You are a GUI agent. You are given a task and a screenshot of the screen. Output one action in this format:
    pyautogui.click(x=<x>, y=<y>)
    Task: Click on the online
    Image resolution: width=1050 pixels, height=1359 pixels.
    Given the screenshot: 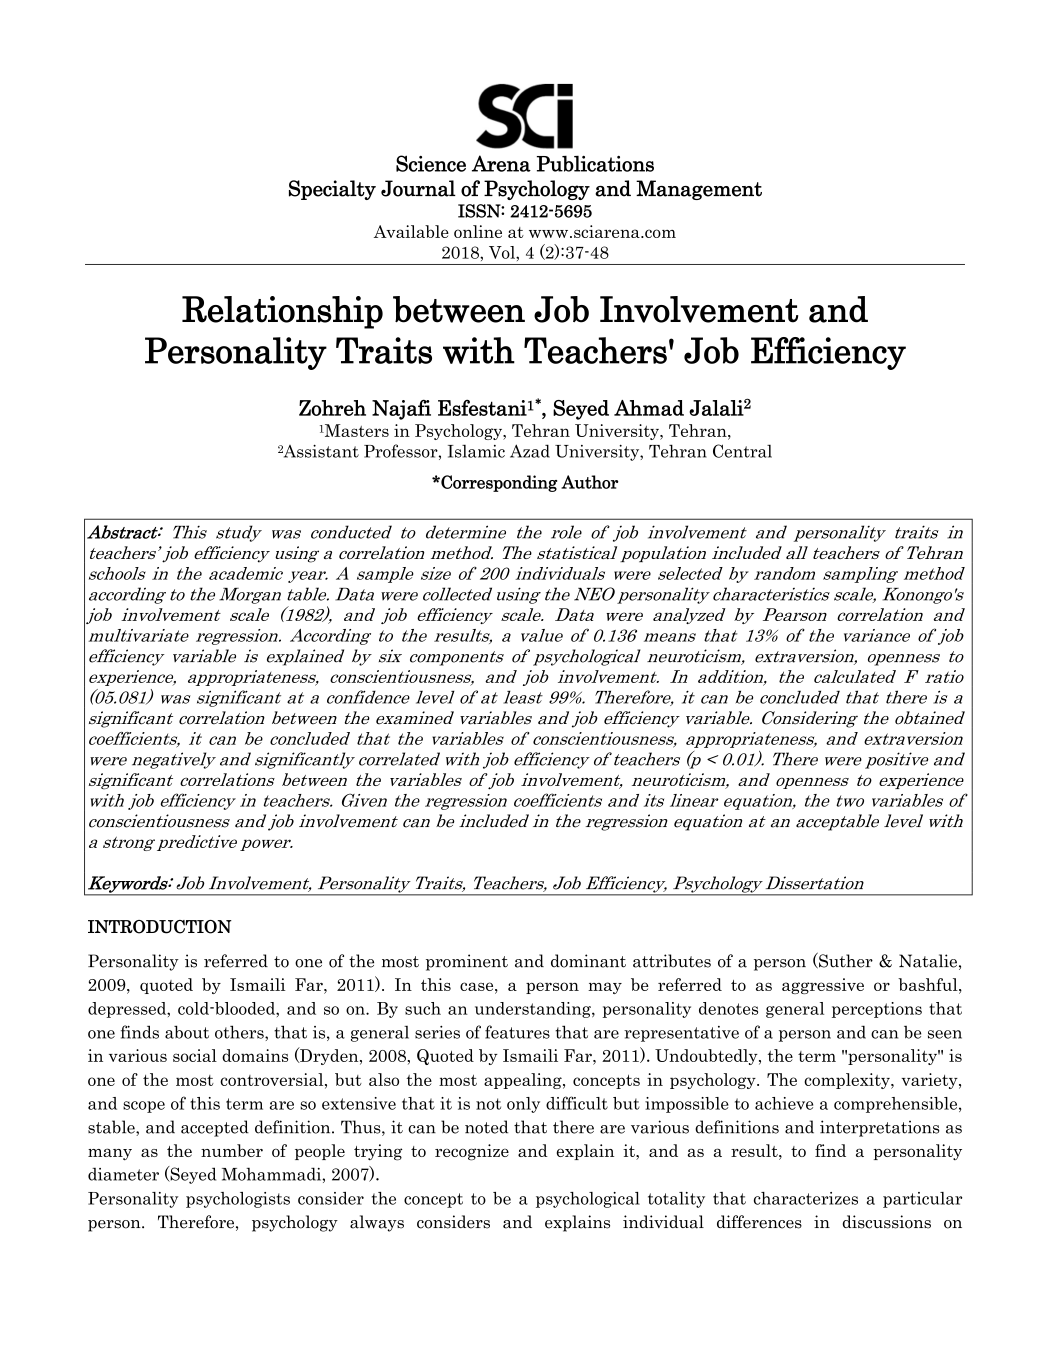 What is the action you would take?
    pyautogui.click(x=478, y=231)
